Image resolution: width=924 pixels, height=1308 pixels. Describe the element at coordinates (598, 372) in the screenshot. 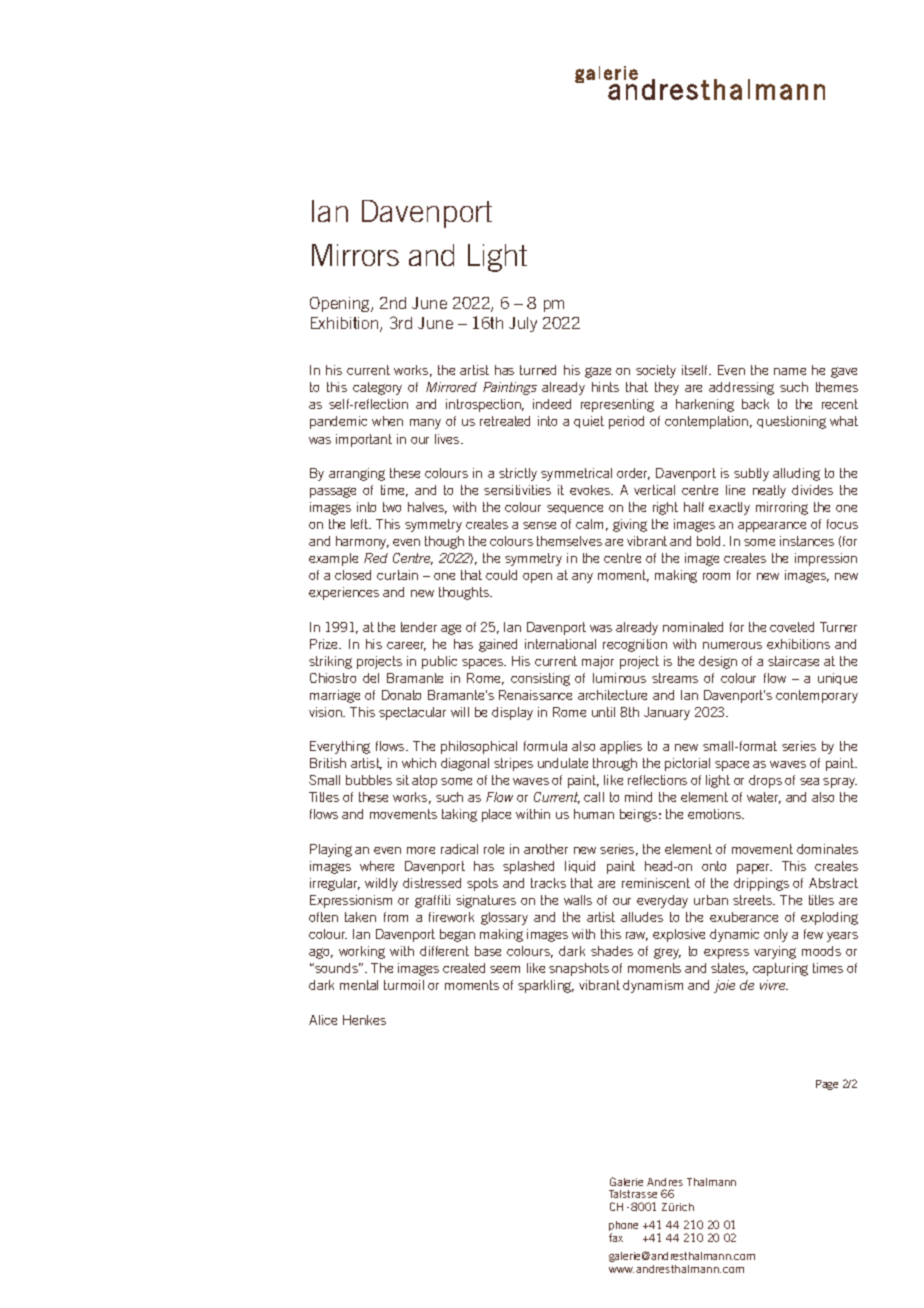

I see `gaze` at that location.
